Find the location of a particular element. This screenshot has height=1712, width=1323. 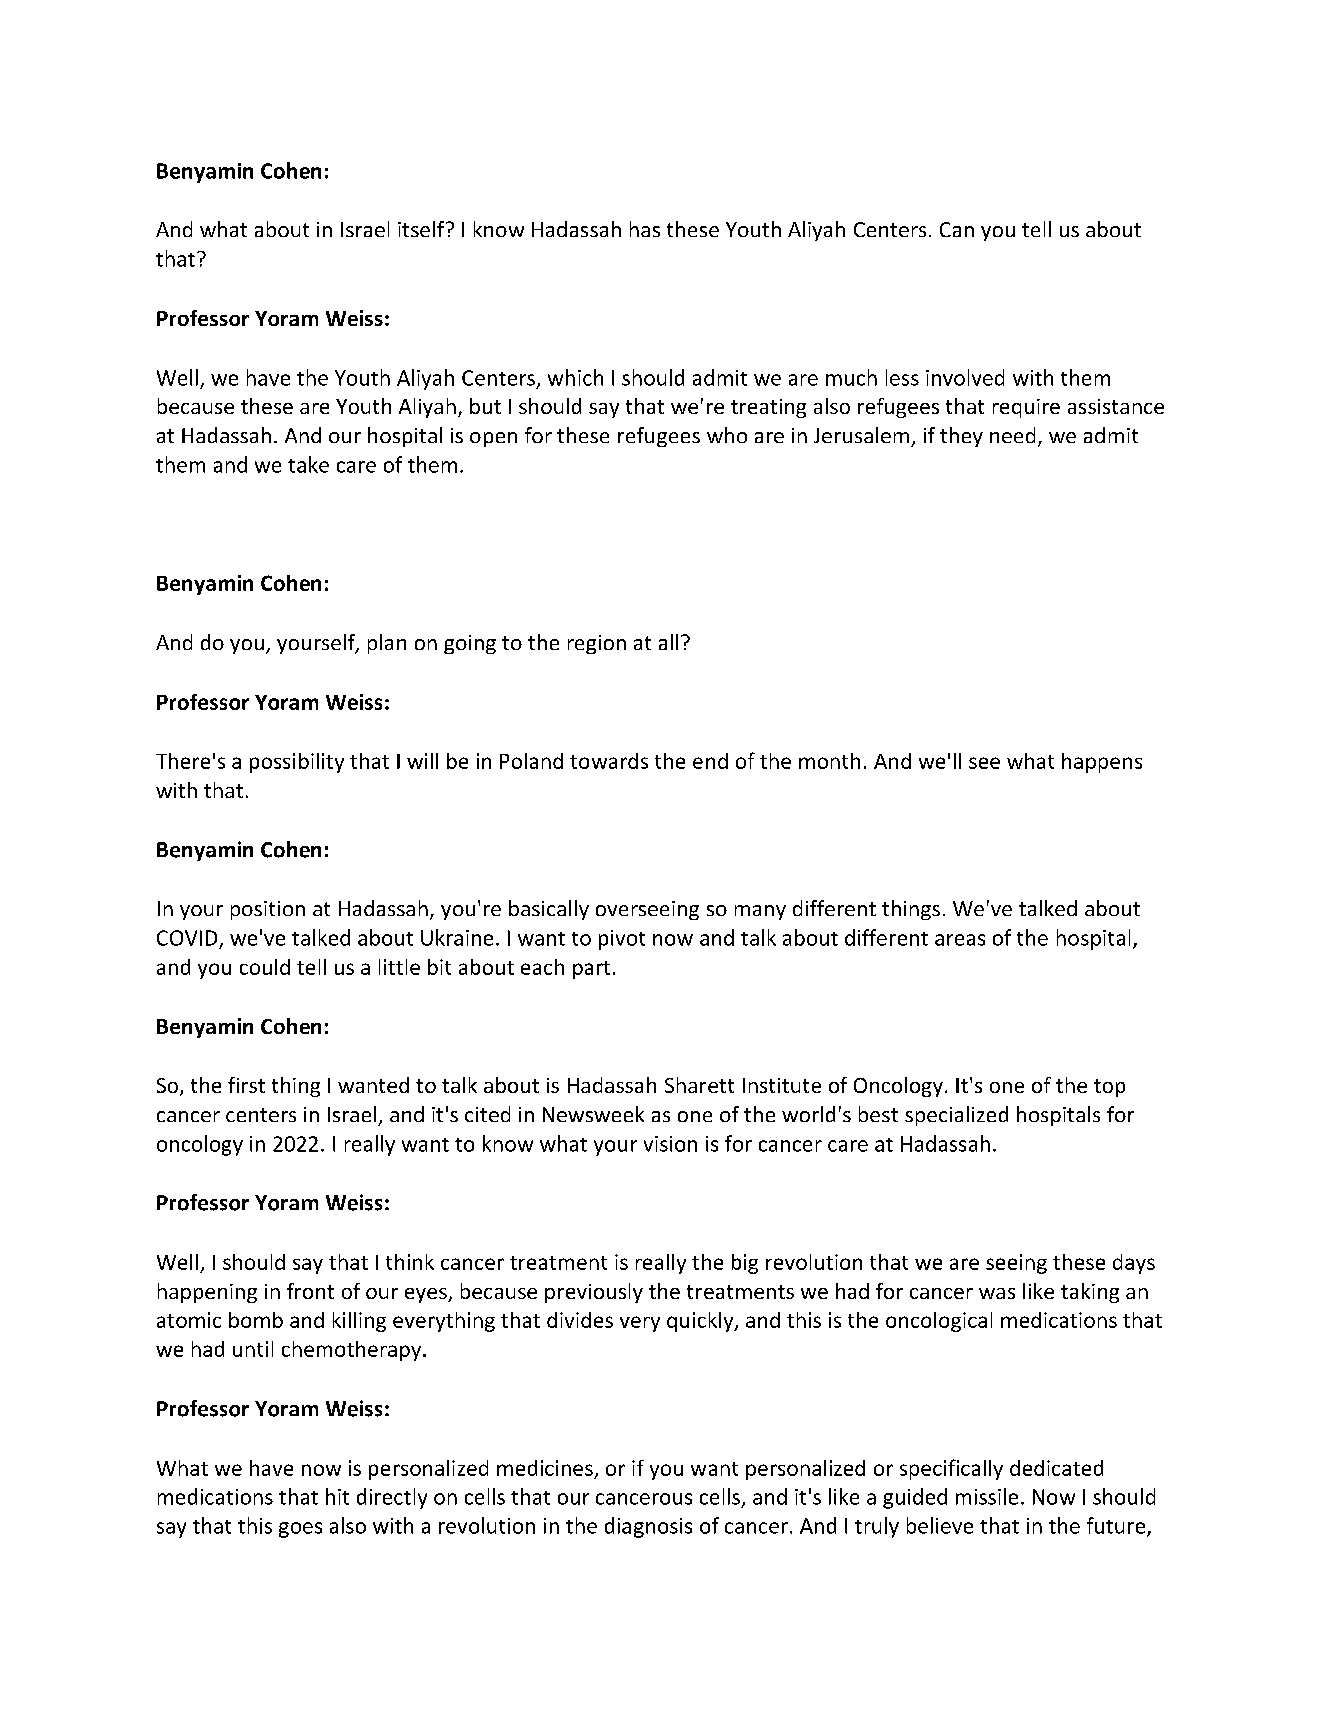

diagnosis is located at coordinates (648, 1527).
